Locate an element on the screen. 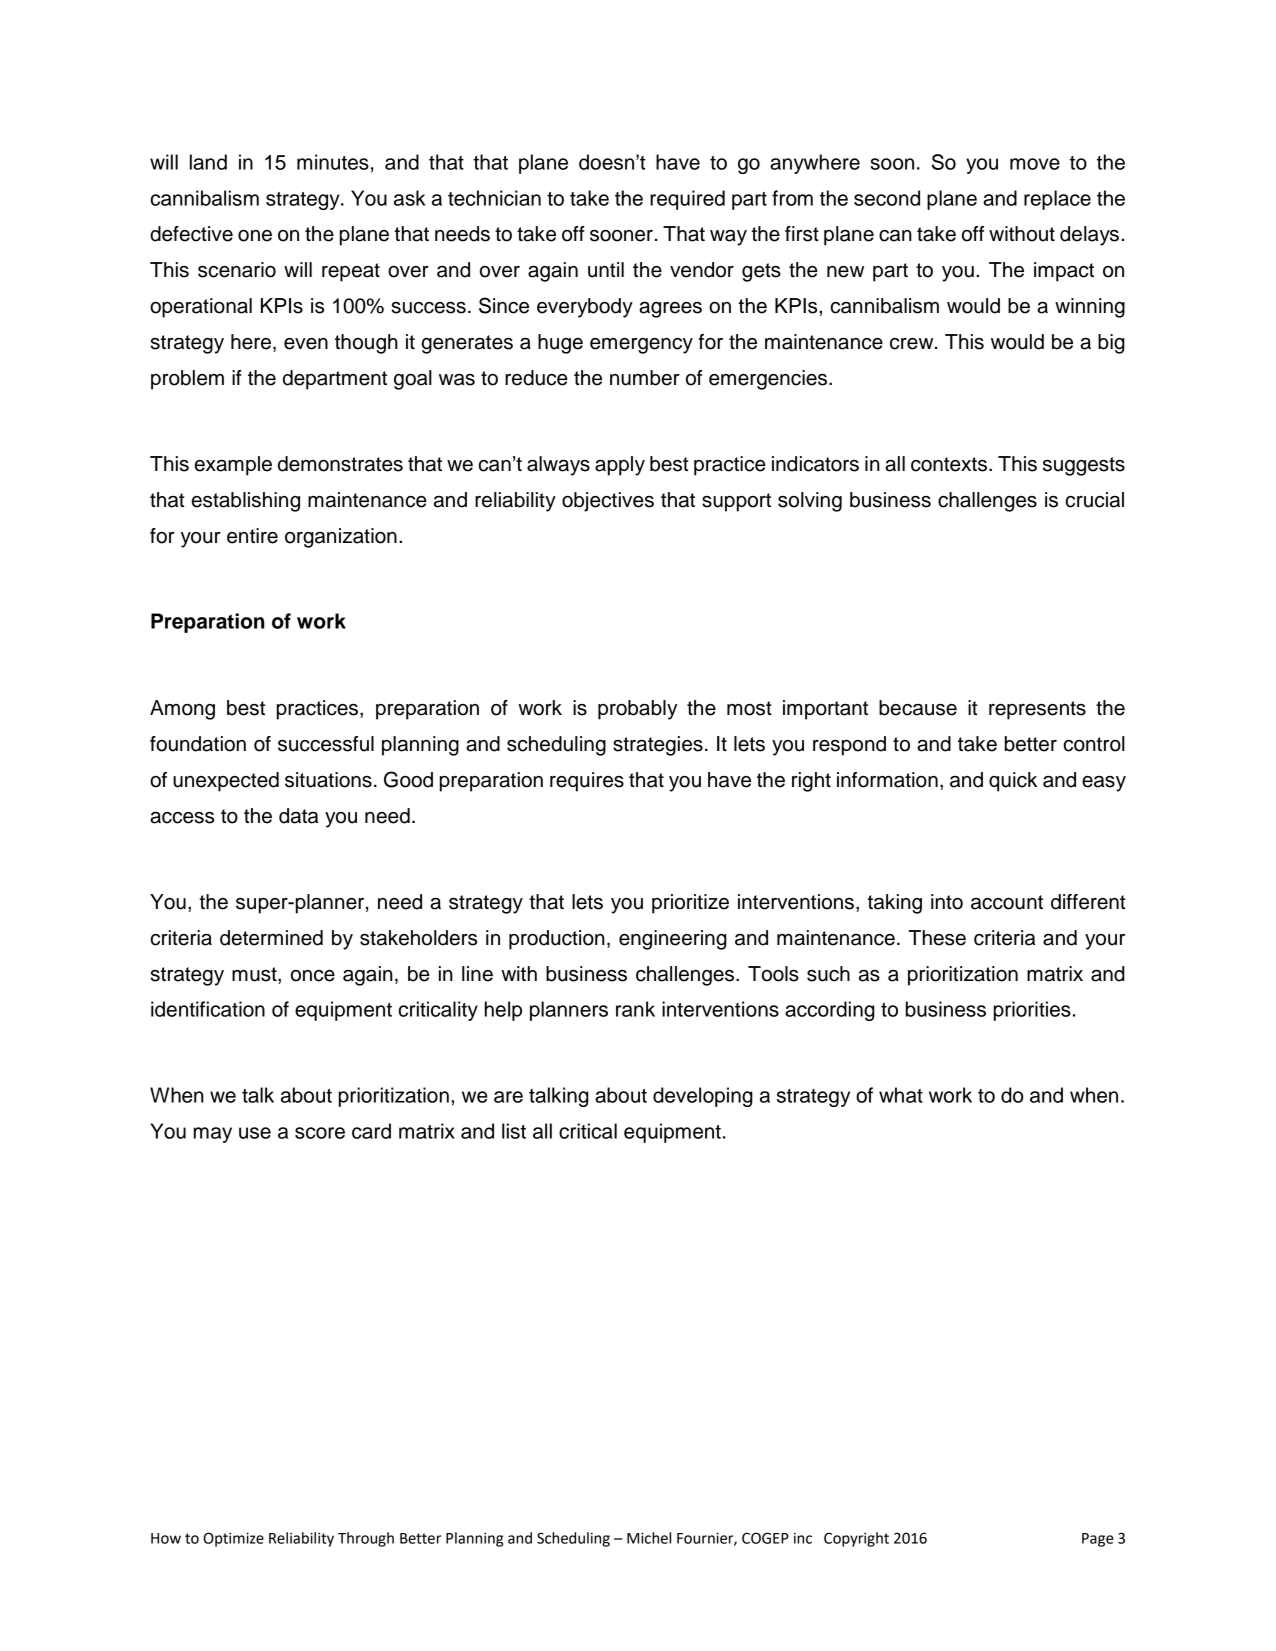  represents is located at coordinates (1037, 710).
